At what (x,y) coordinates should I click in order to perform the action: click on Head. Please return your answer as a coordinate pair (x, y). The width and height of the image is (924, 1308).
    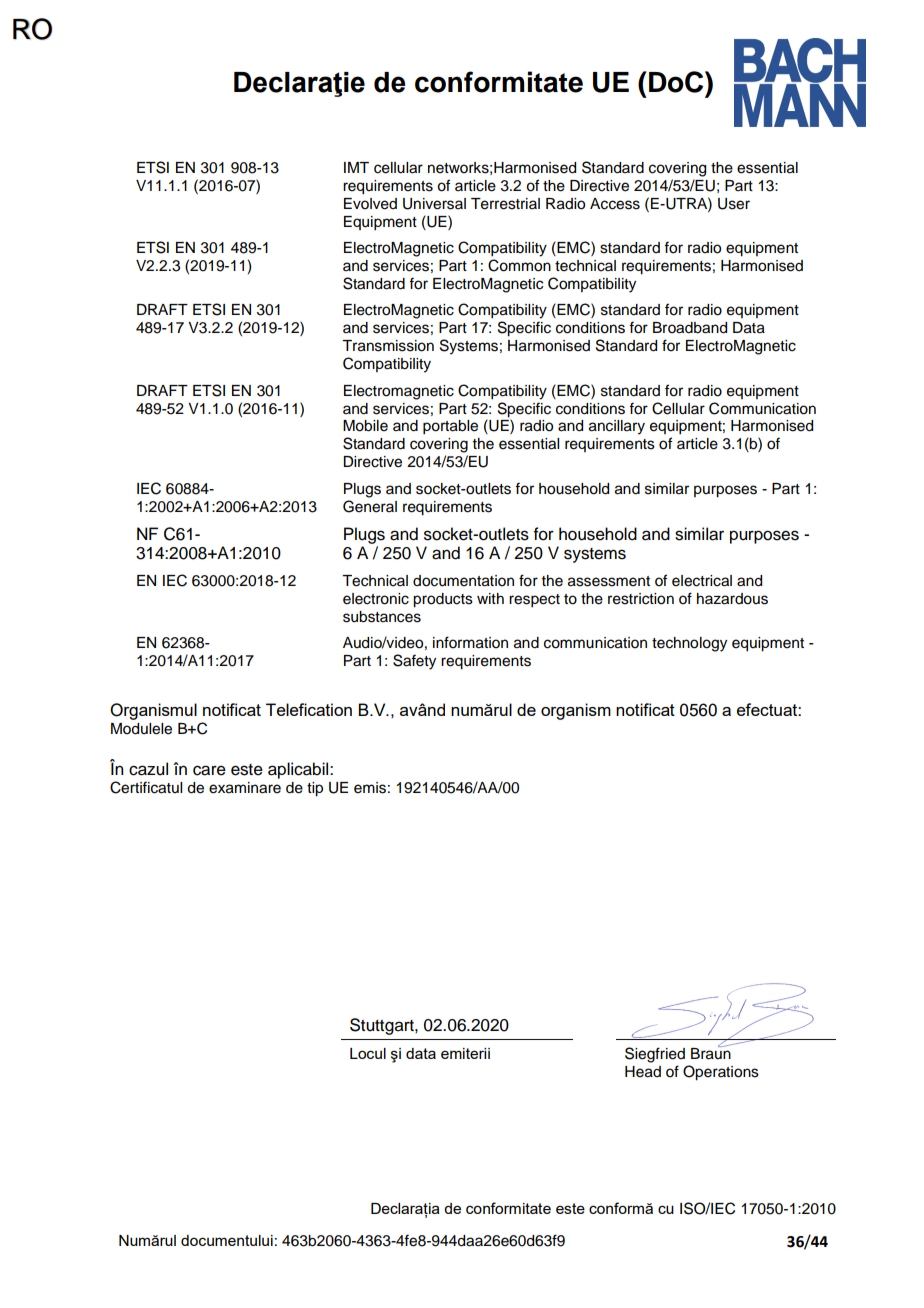
    Looking at the image, I should click on (643, 1072).
